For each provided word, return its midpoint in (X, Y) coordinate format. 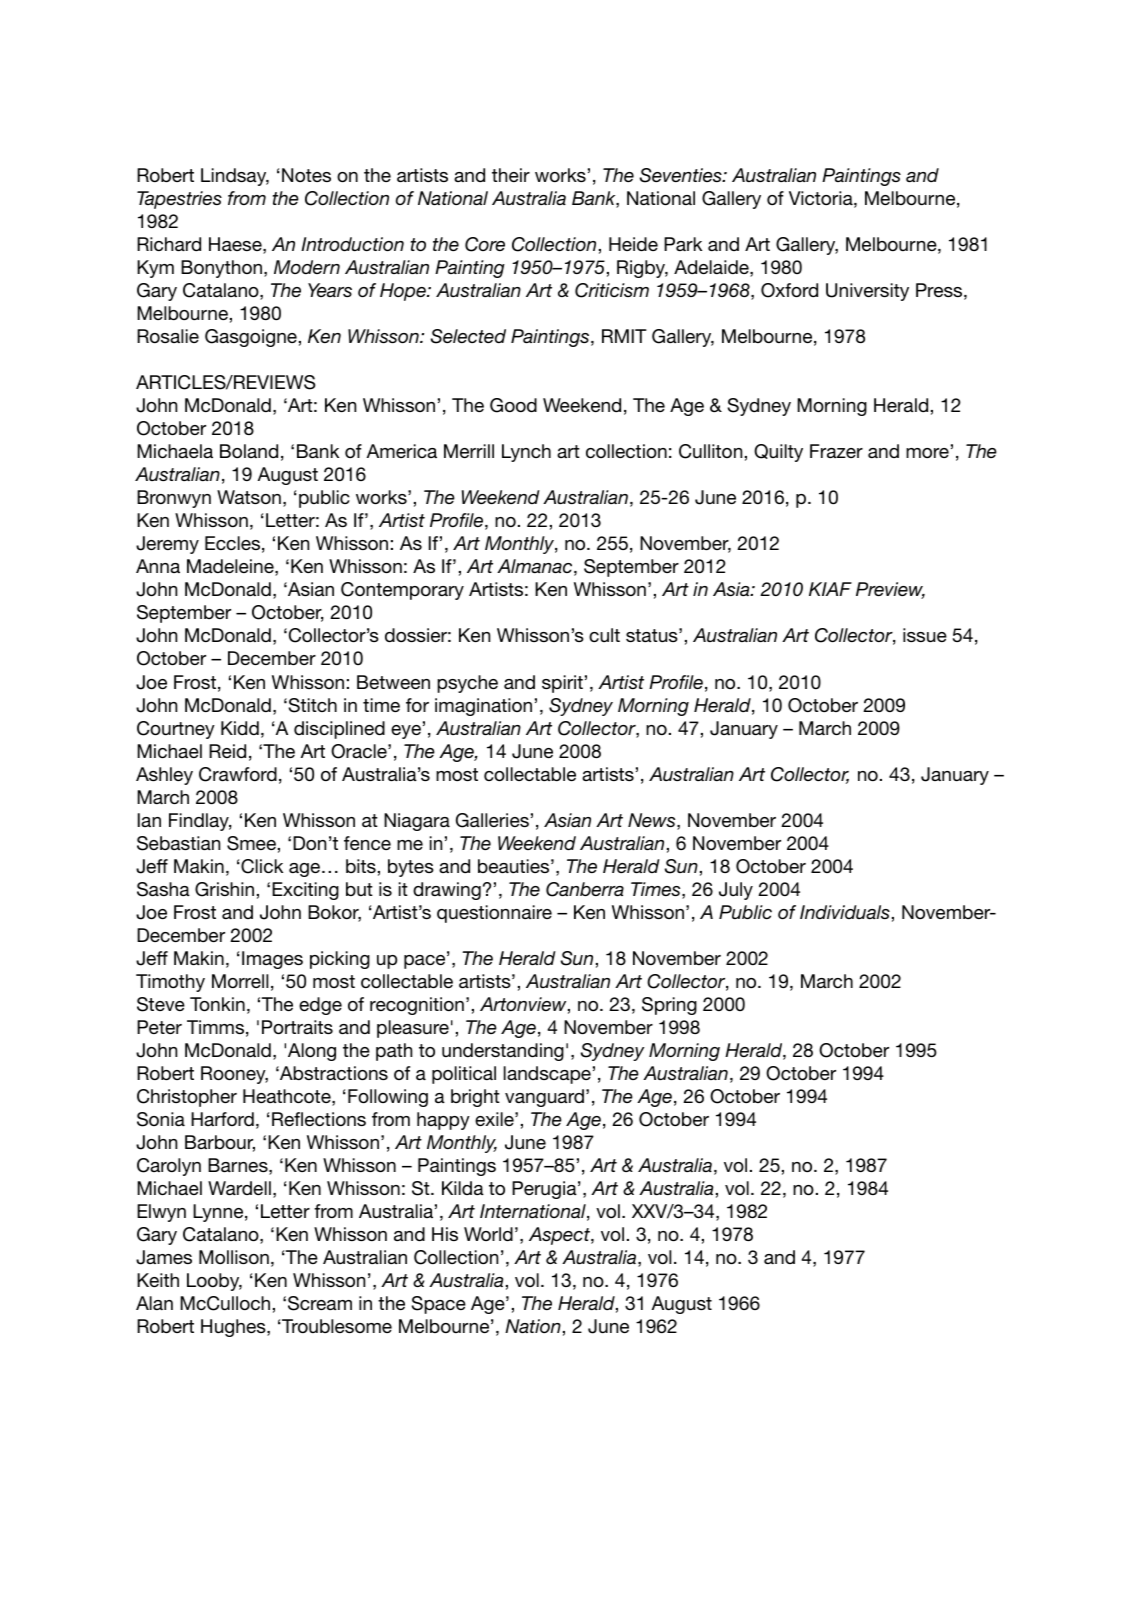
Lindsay (235, 177)
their (511, 175)
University (867, 292)
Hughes (234, 1328)
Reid (227, 751)
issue (925, 635)
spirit (562, 684)
